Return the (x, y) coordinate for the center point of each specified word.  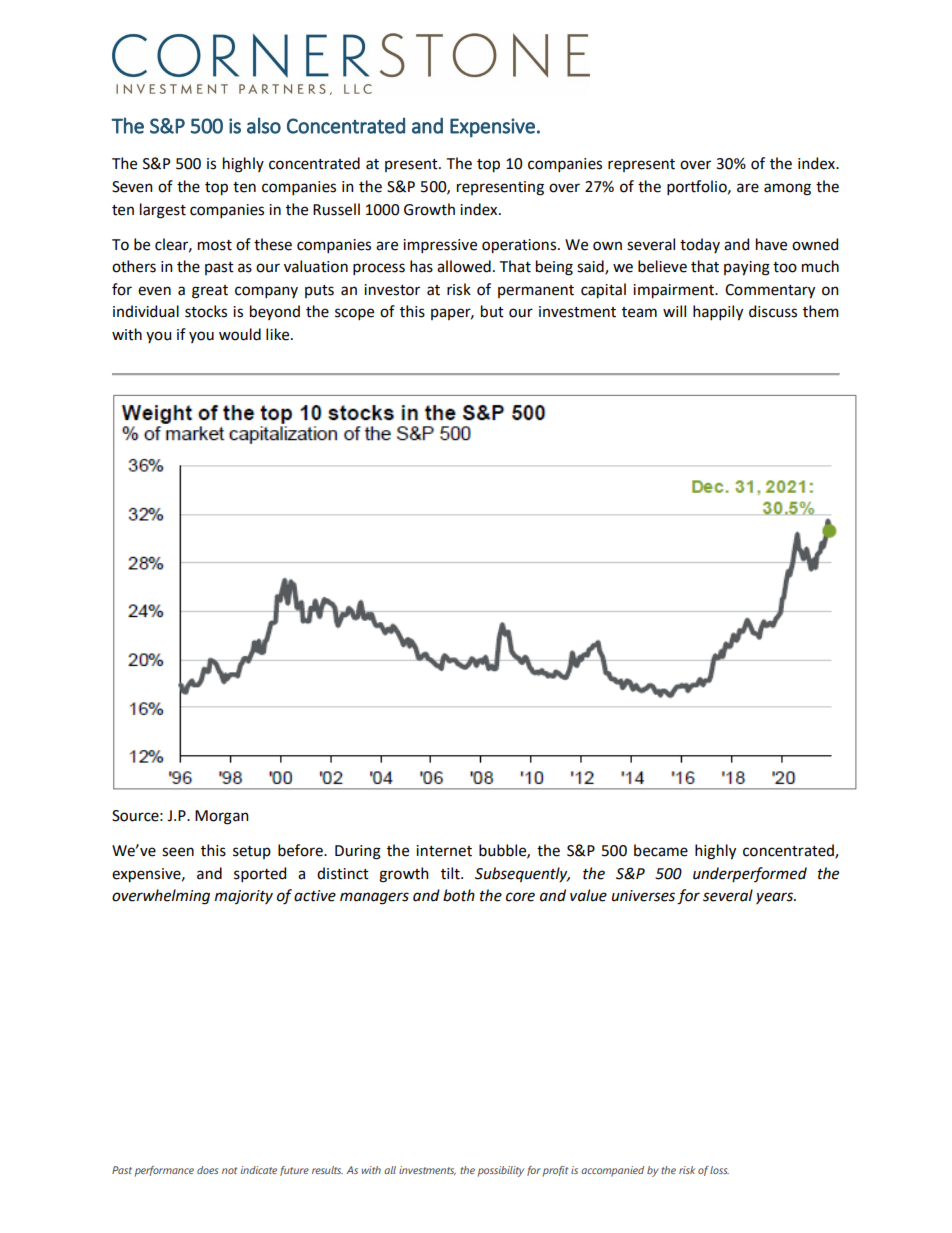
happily (718, 313)
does (207, 1170)
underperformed (750, 874)
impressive (440, 246)
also (264, 125)
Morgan (222, 817)
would (240, 334)
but (492, 311)
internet (444, 851)
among (787, 189)
